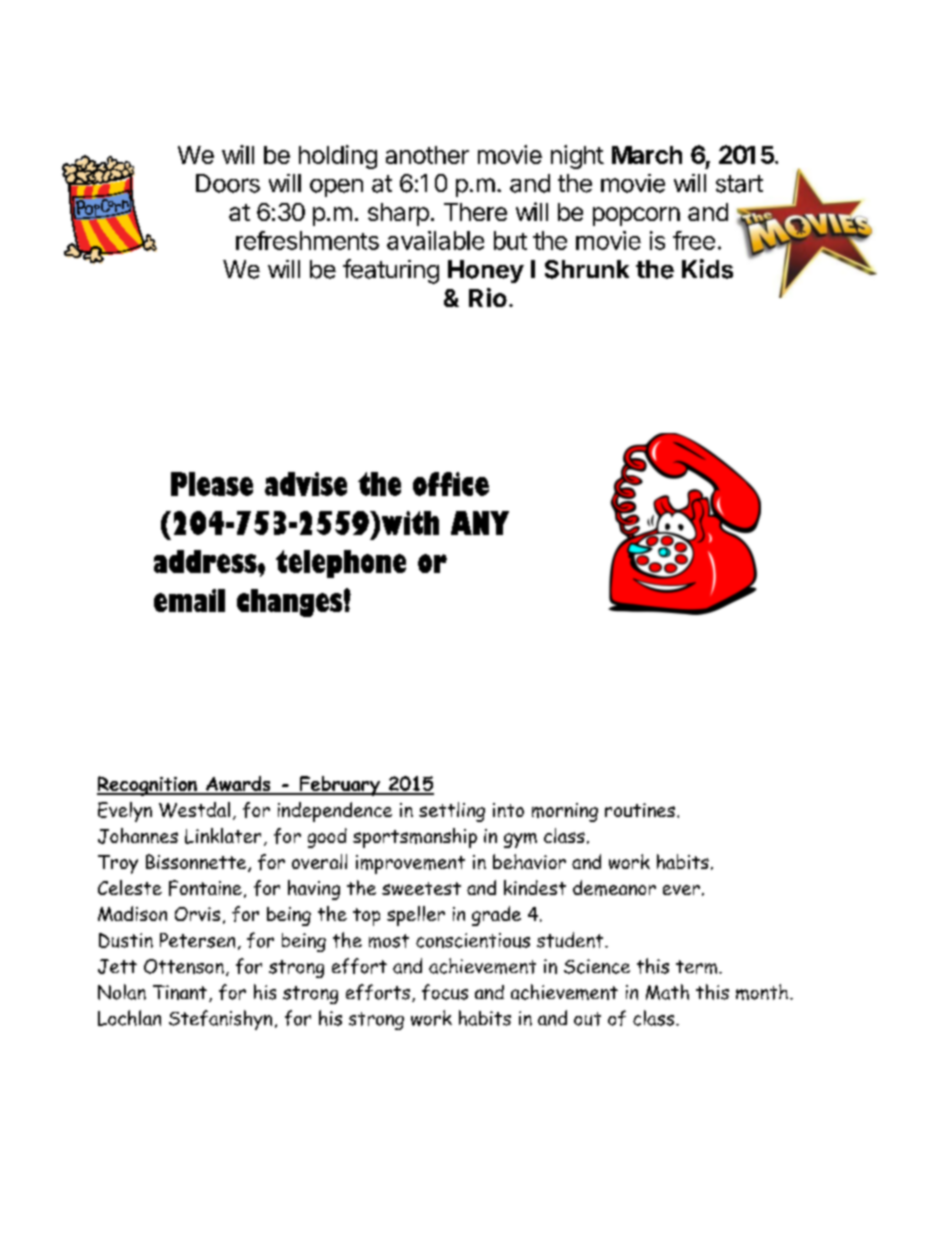  What do you see at coordinates (228, 183) in the screenshot?
I see `Doors` at bounding box center [228, 183].
